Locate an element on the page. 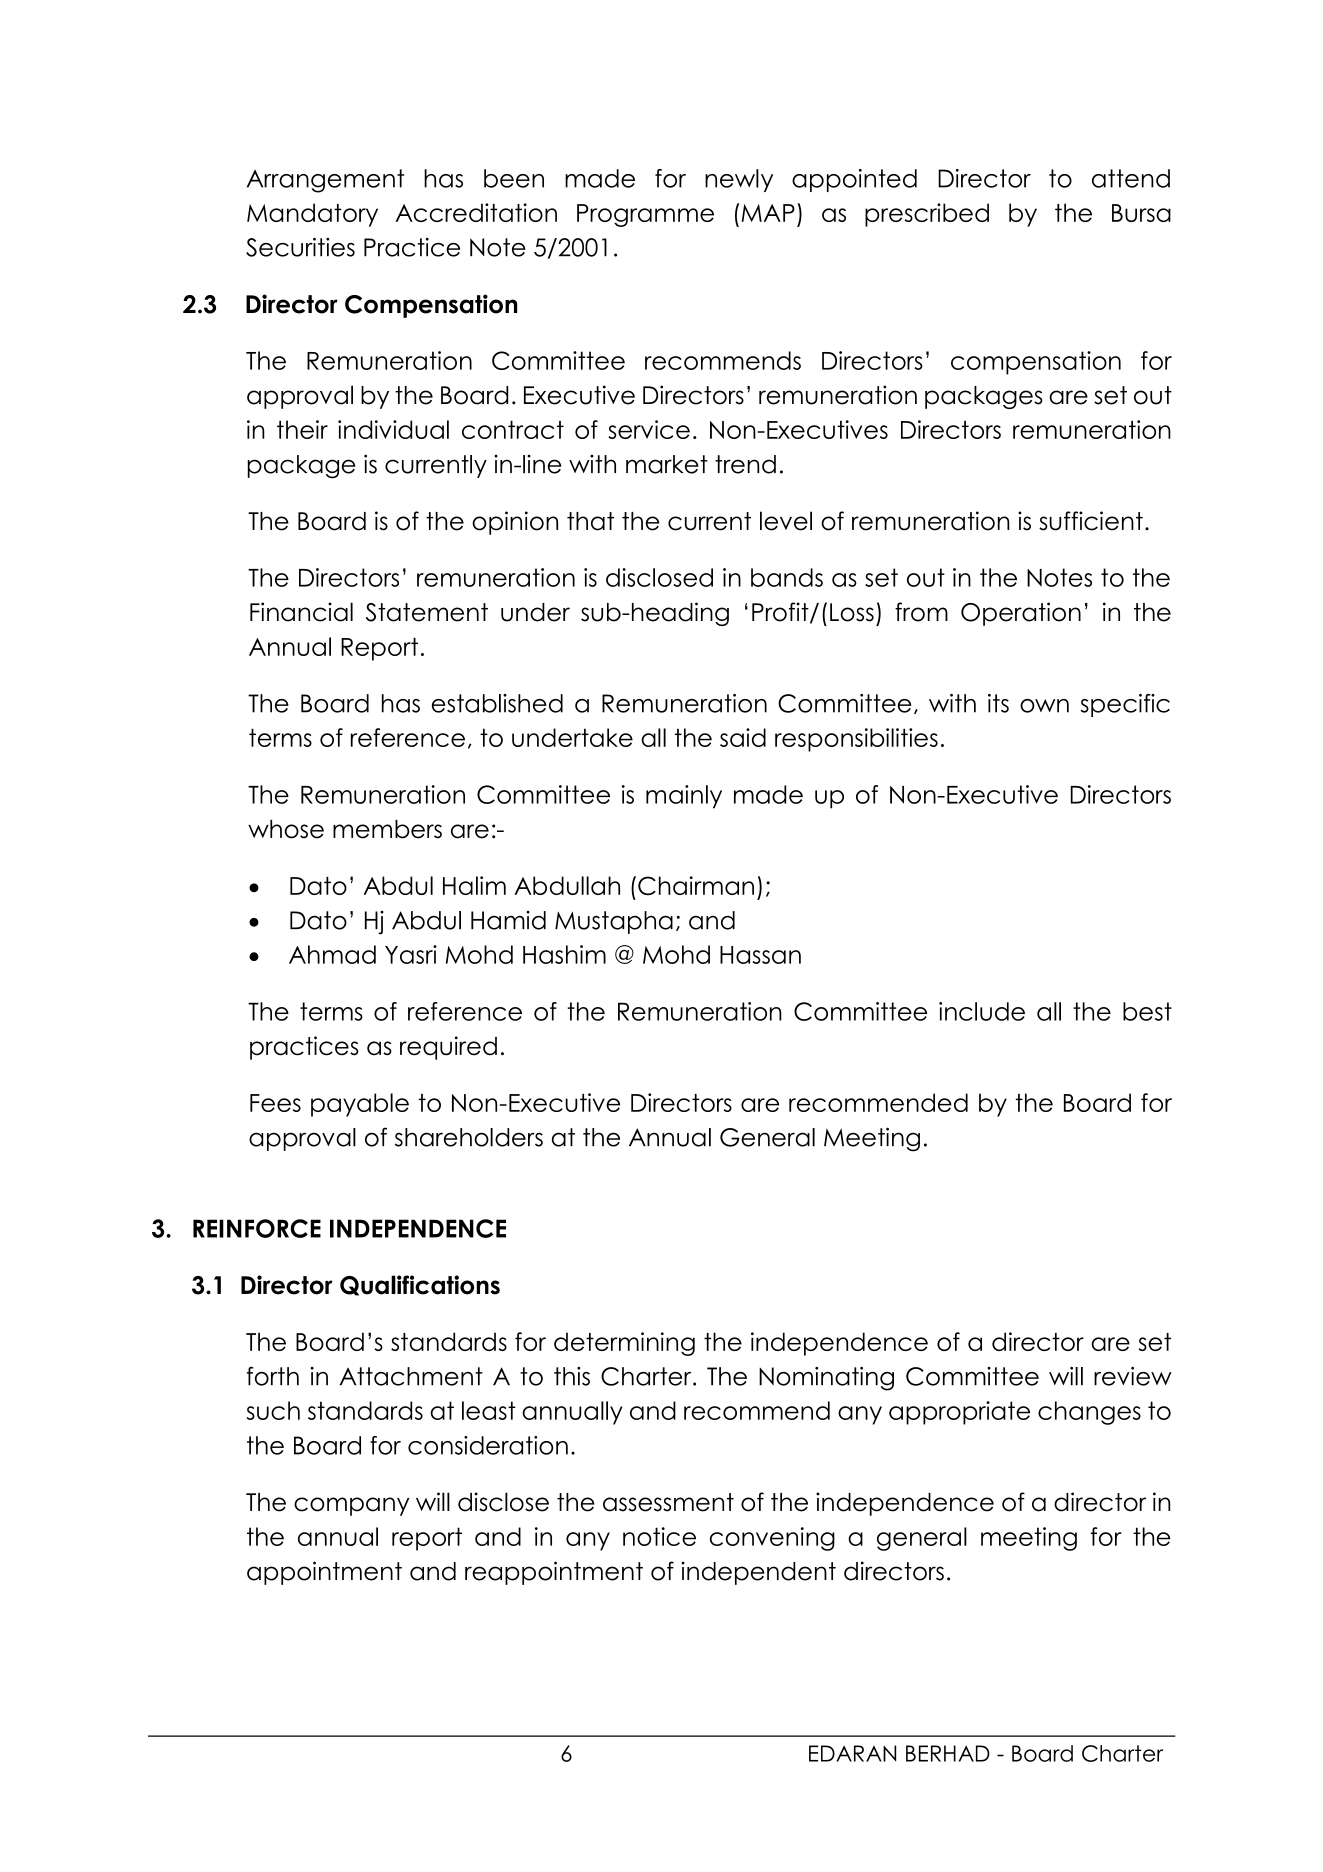  independent is located at coordinates (758, 1573).
